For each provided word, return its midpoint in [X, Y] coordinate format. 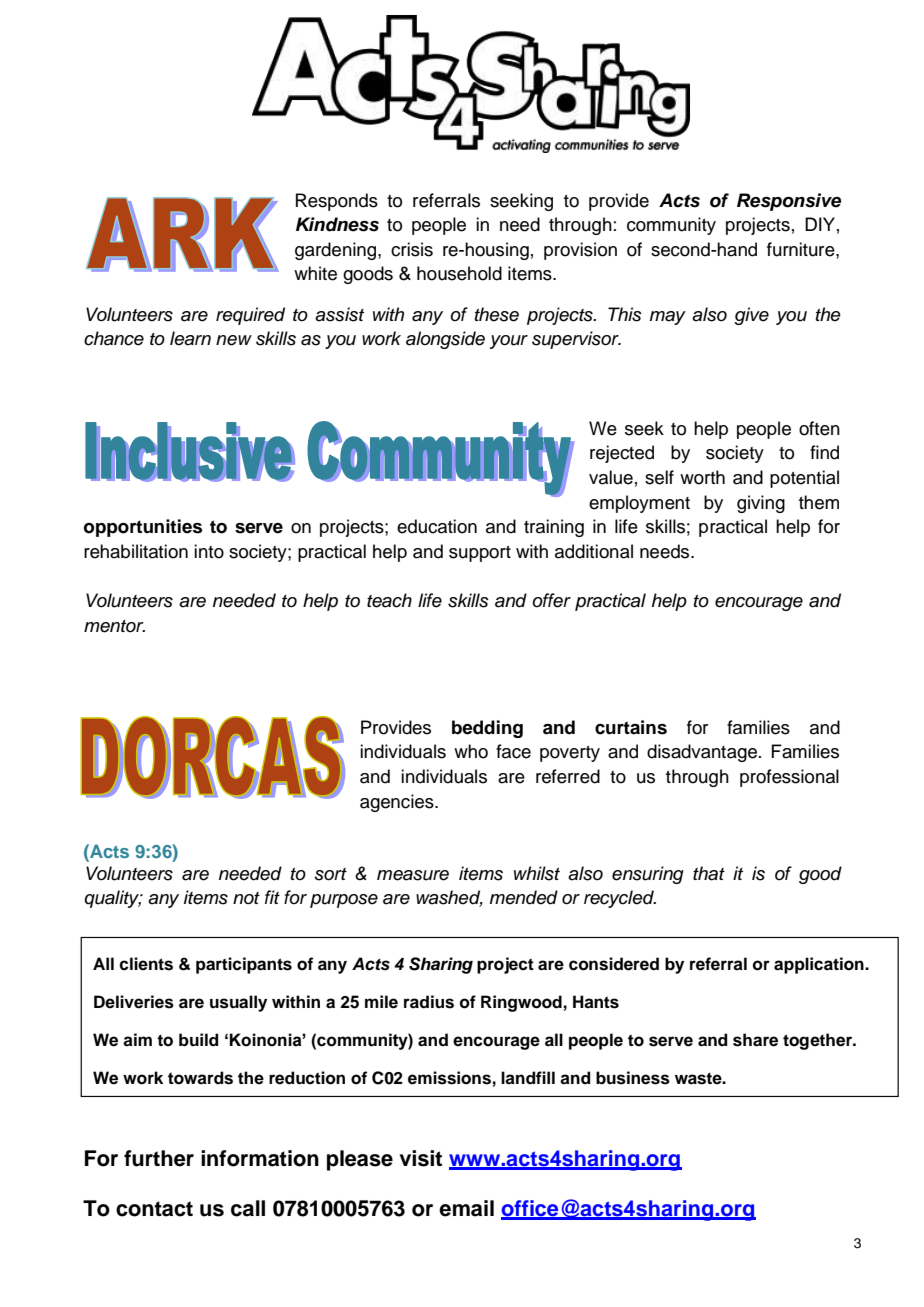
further [159, 1158]
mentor [114, 626]
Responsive [789, 202]
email [466, 1208]
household [459, 273]
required [250, 316]
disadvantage [702, 753]
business [633, 1078]
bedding [487, 729]
